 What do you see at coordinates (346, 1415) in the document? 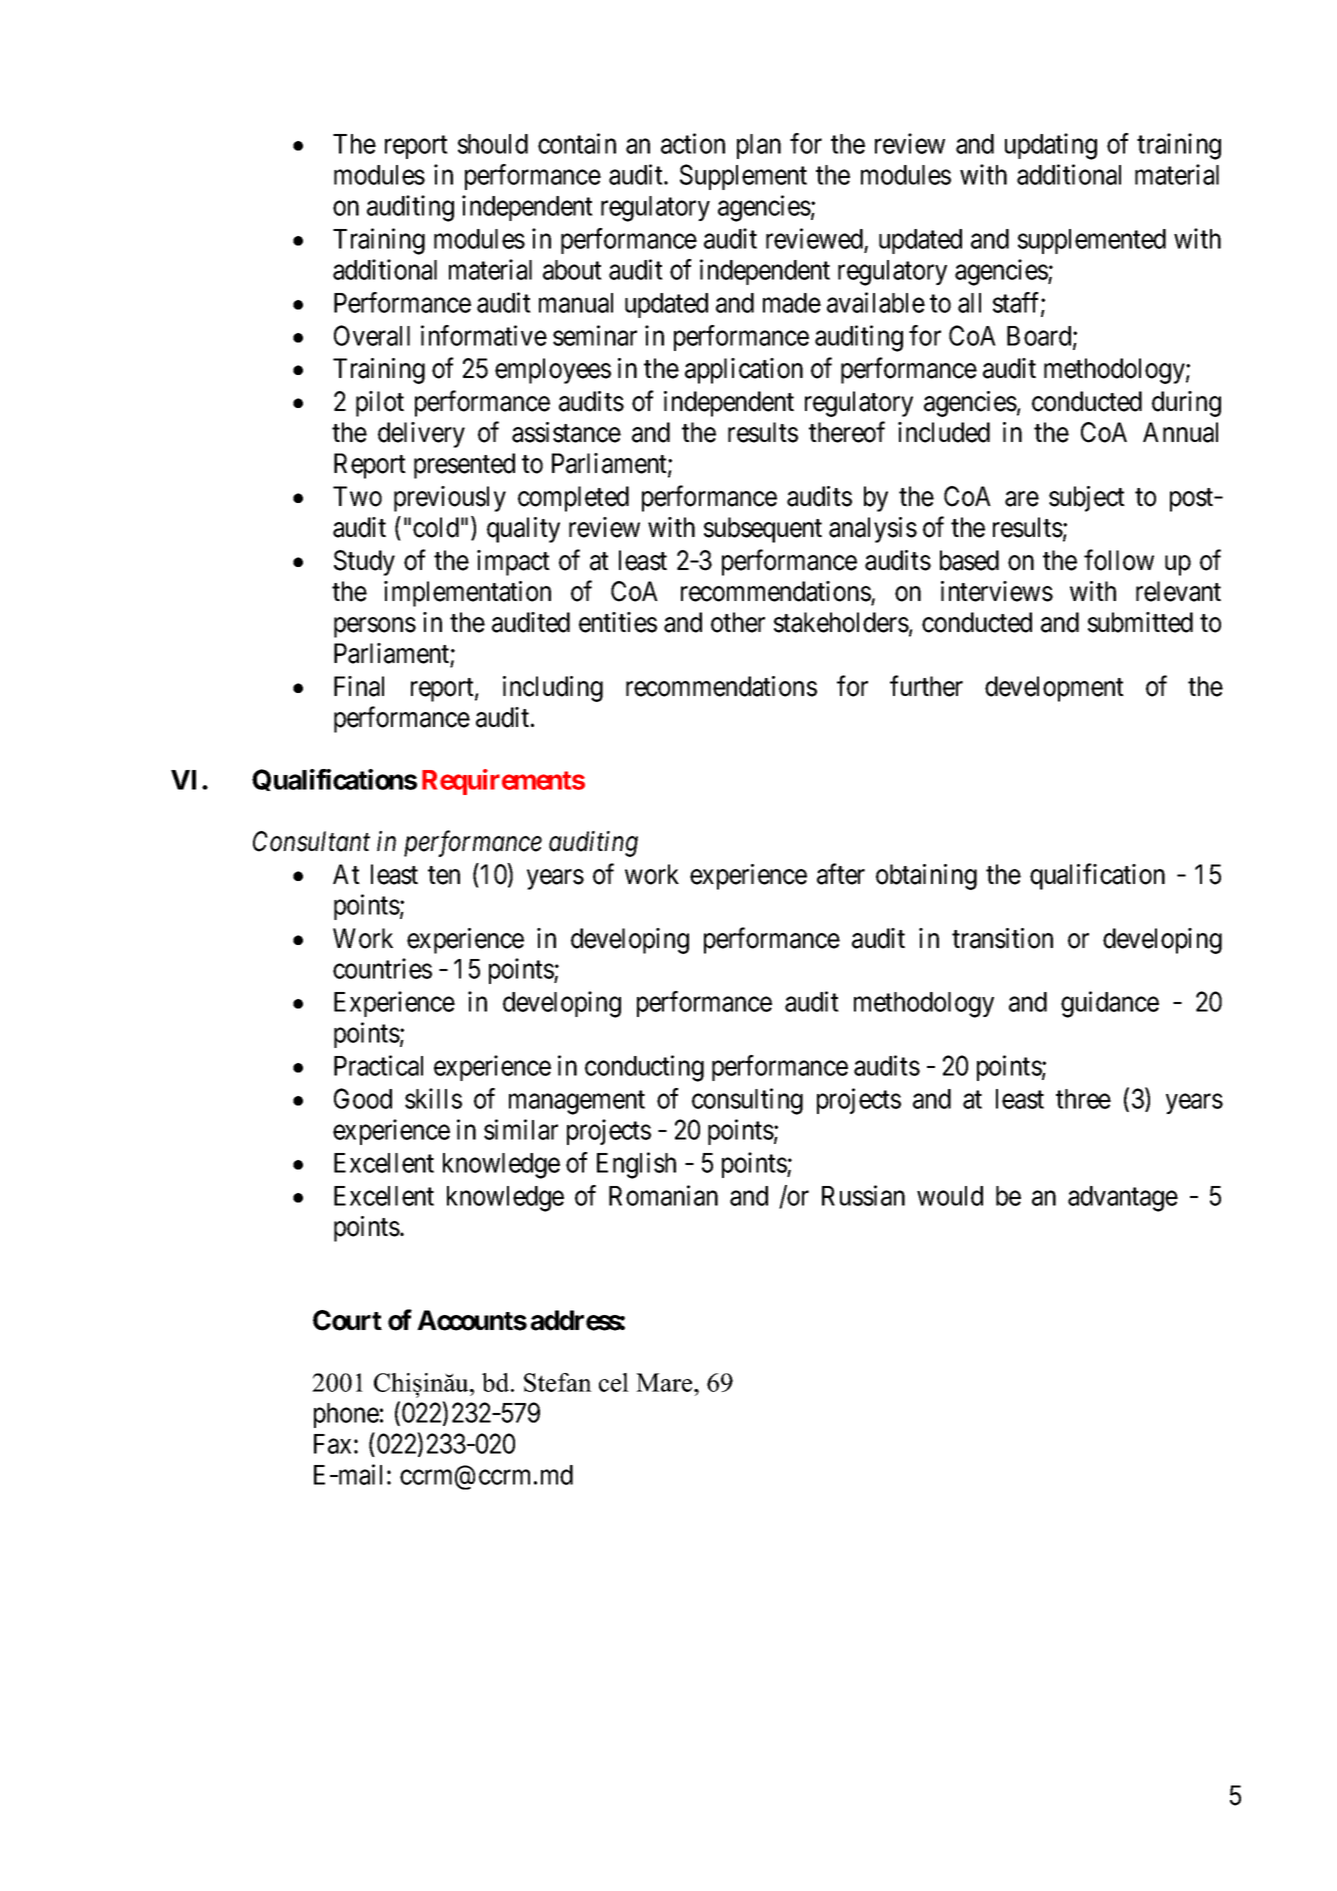
I see `phone` at bounding box center [346, 1415].
